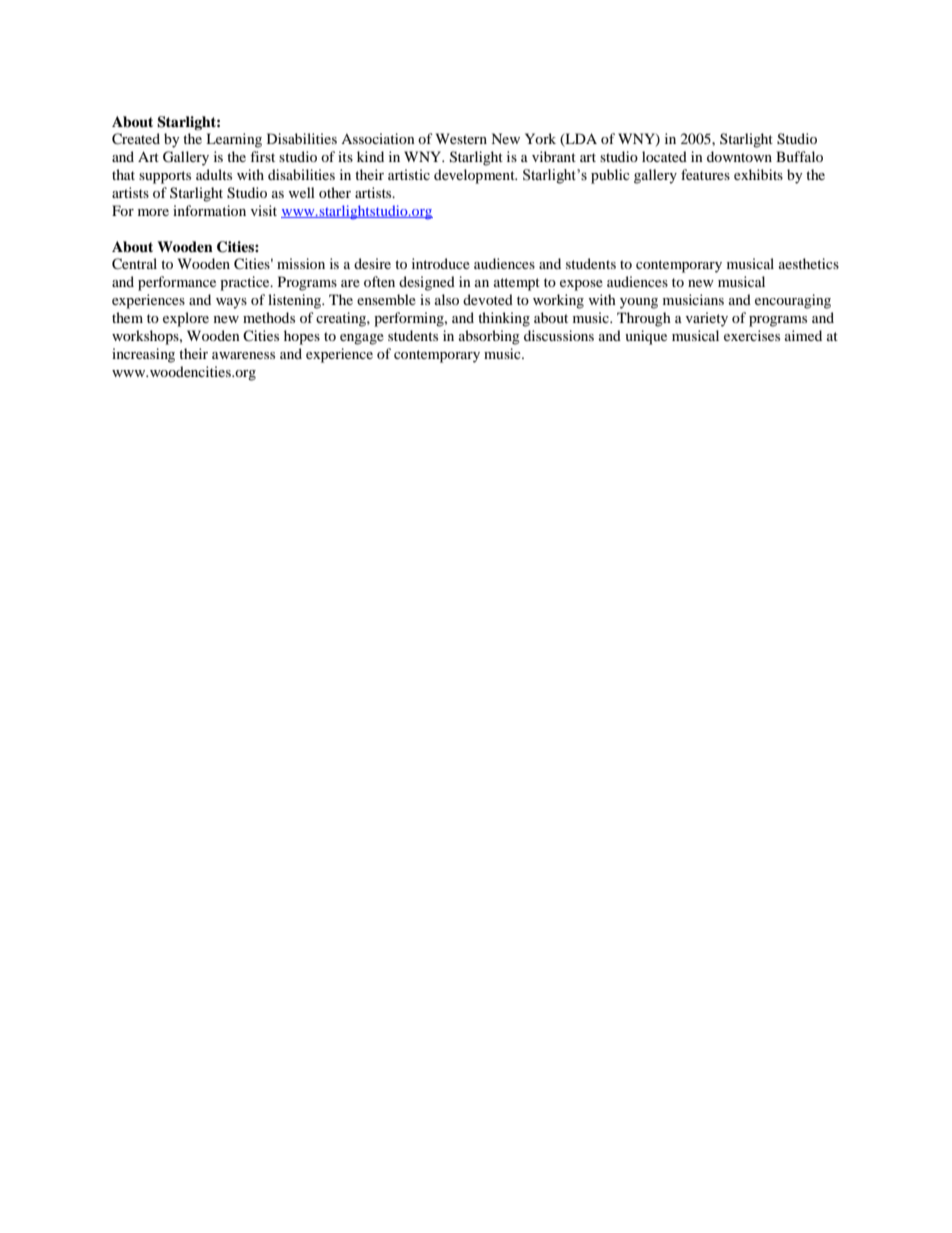 This screenshot has height=1233, width=952. I want to click on Central, so click(134, 264).
